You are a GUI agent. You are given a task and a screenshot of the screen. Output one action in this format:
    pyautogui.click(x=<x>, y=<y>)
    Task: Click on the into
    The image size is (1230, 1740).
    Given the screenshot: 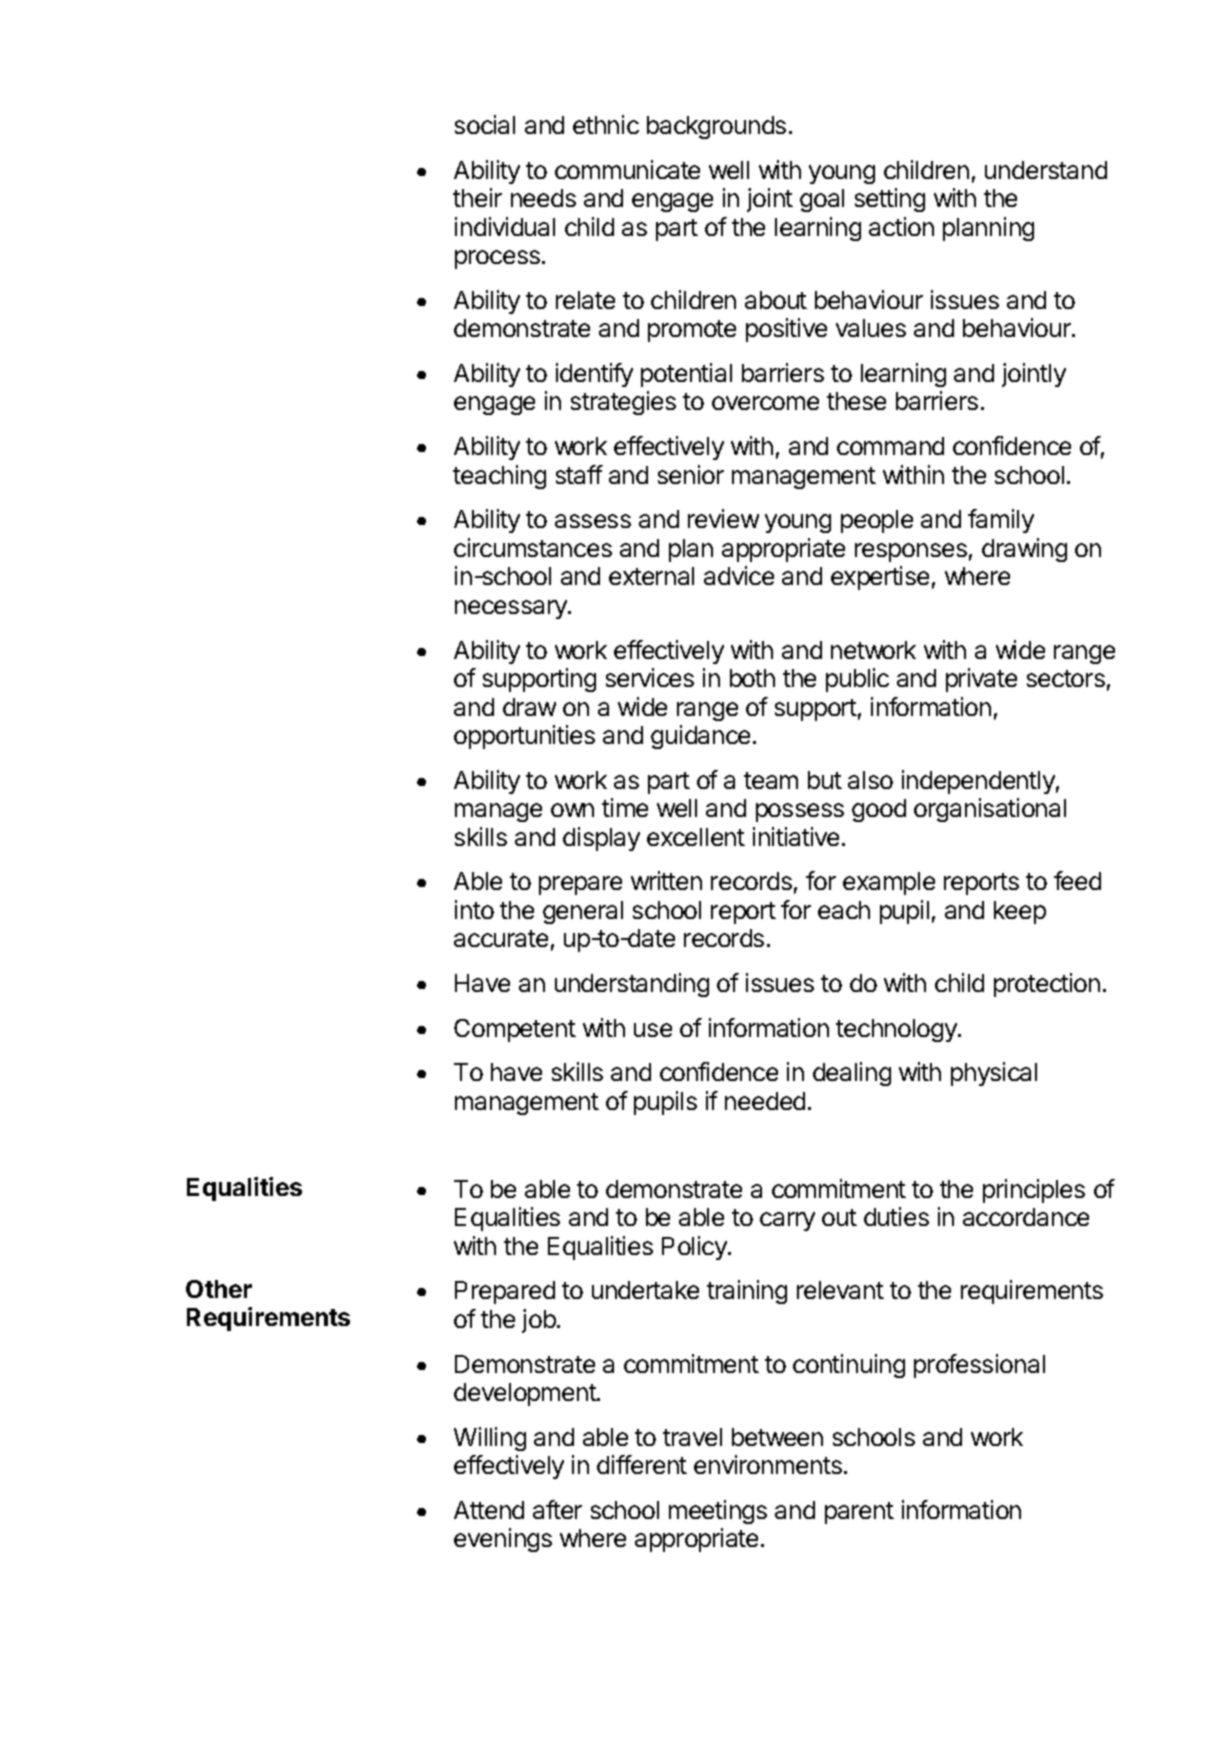 What is the action you would take?
    pyautogui.click(x=474, y=909)
